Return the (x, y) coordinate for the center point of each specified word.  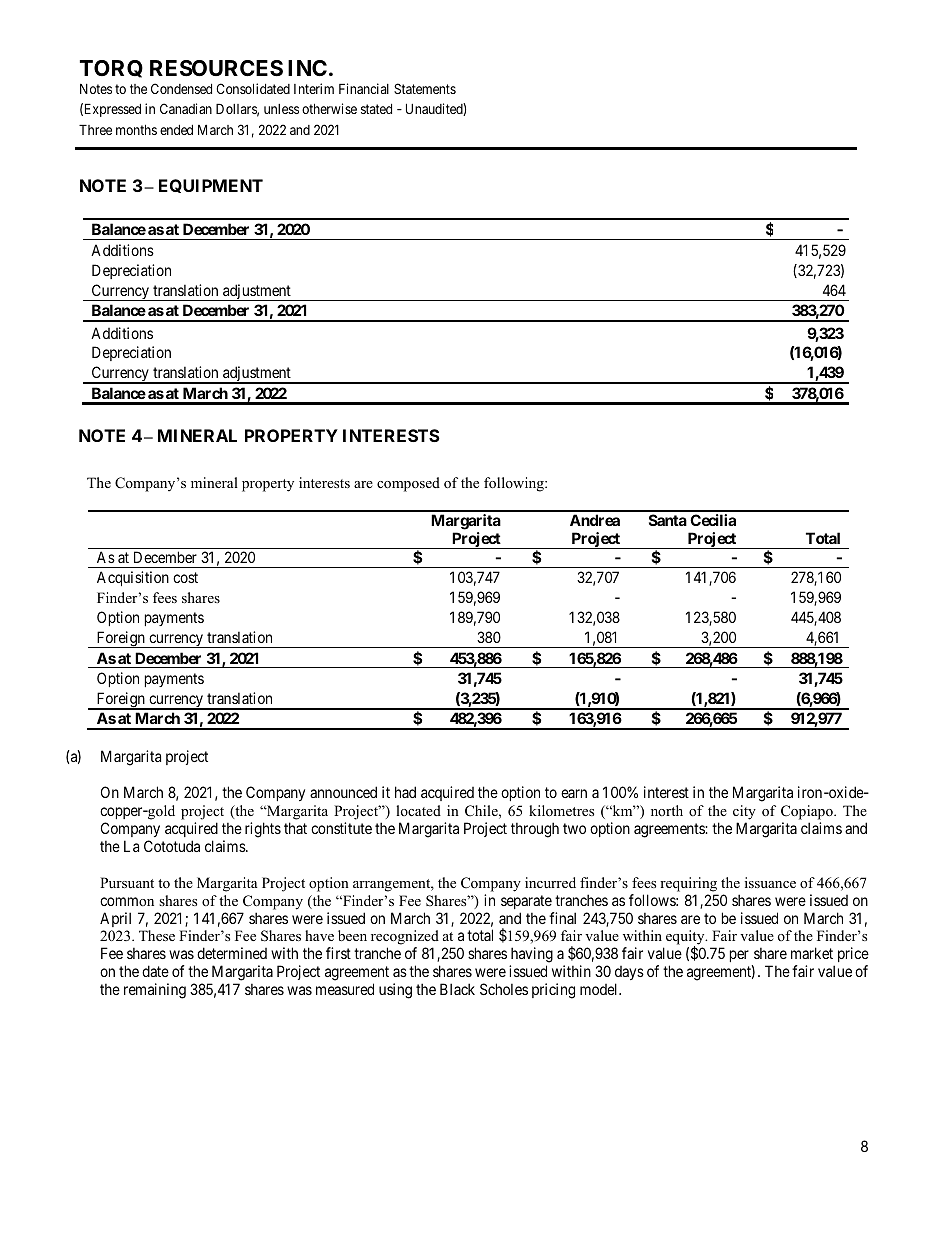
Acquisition (133, 578)
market (812, 953)
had (405, 792)
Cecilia (713, 520)
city (744, 812)
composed (408, 484)
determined (232, 953)
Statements (425, 88)
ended (176, 130)
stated (376, 109)
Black (457, 989)
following (515, 484)
